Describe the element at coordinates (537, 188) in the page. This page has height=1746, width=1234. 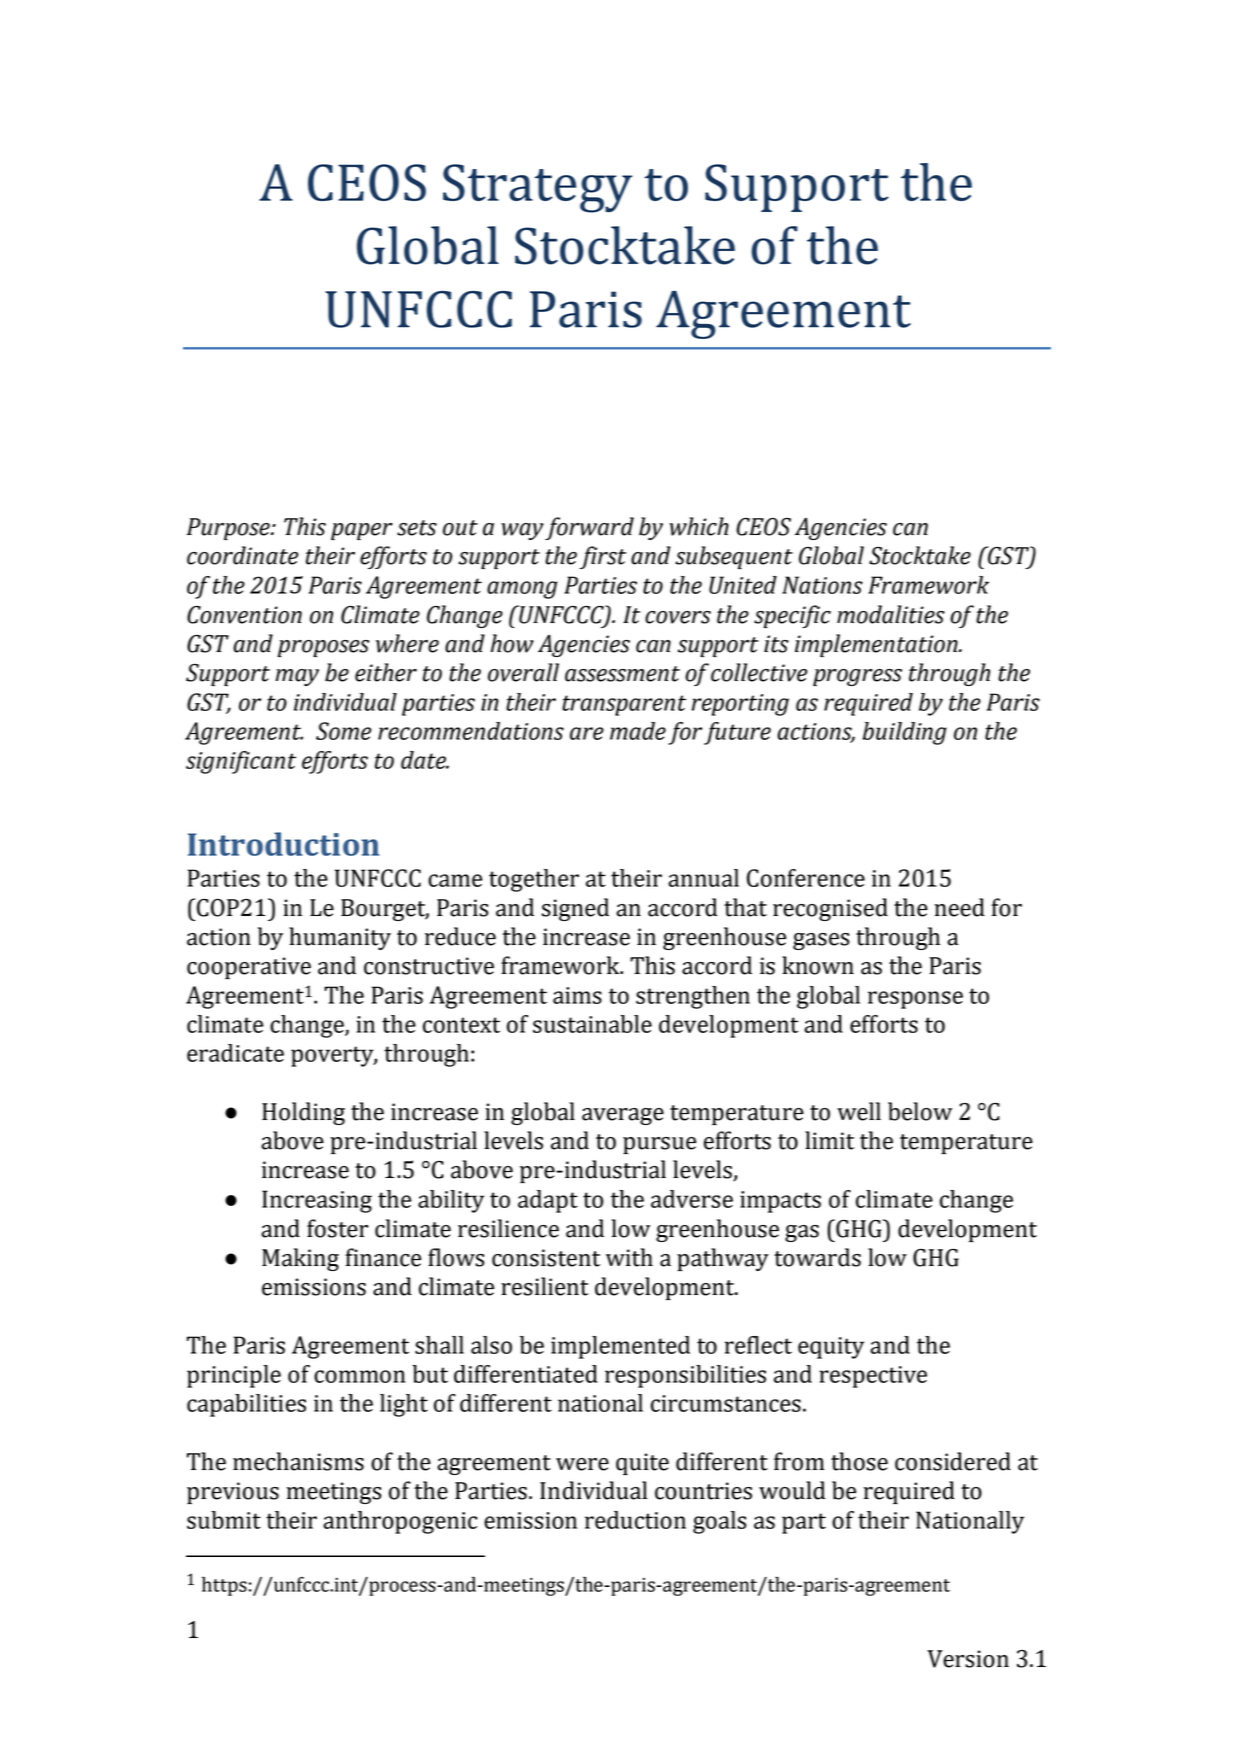
I see `Strategy` at that location.
